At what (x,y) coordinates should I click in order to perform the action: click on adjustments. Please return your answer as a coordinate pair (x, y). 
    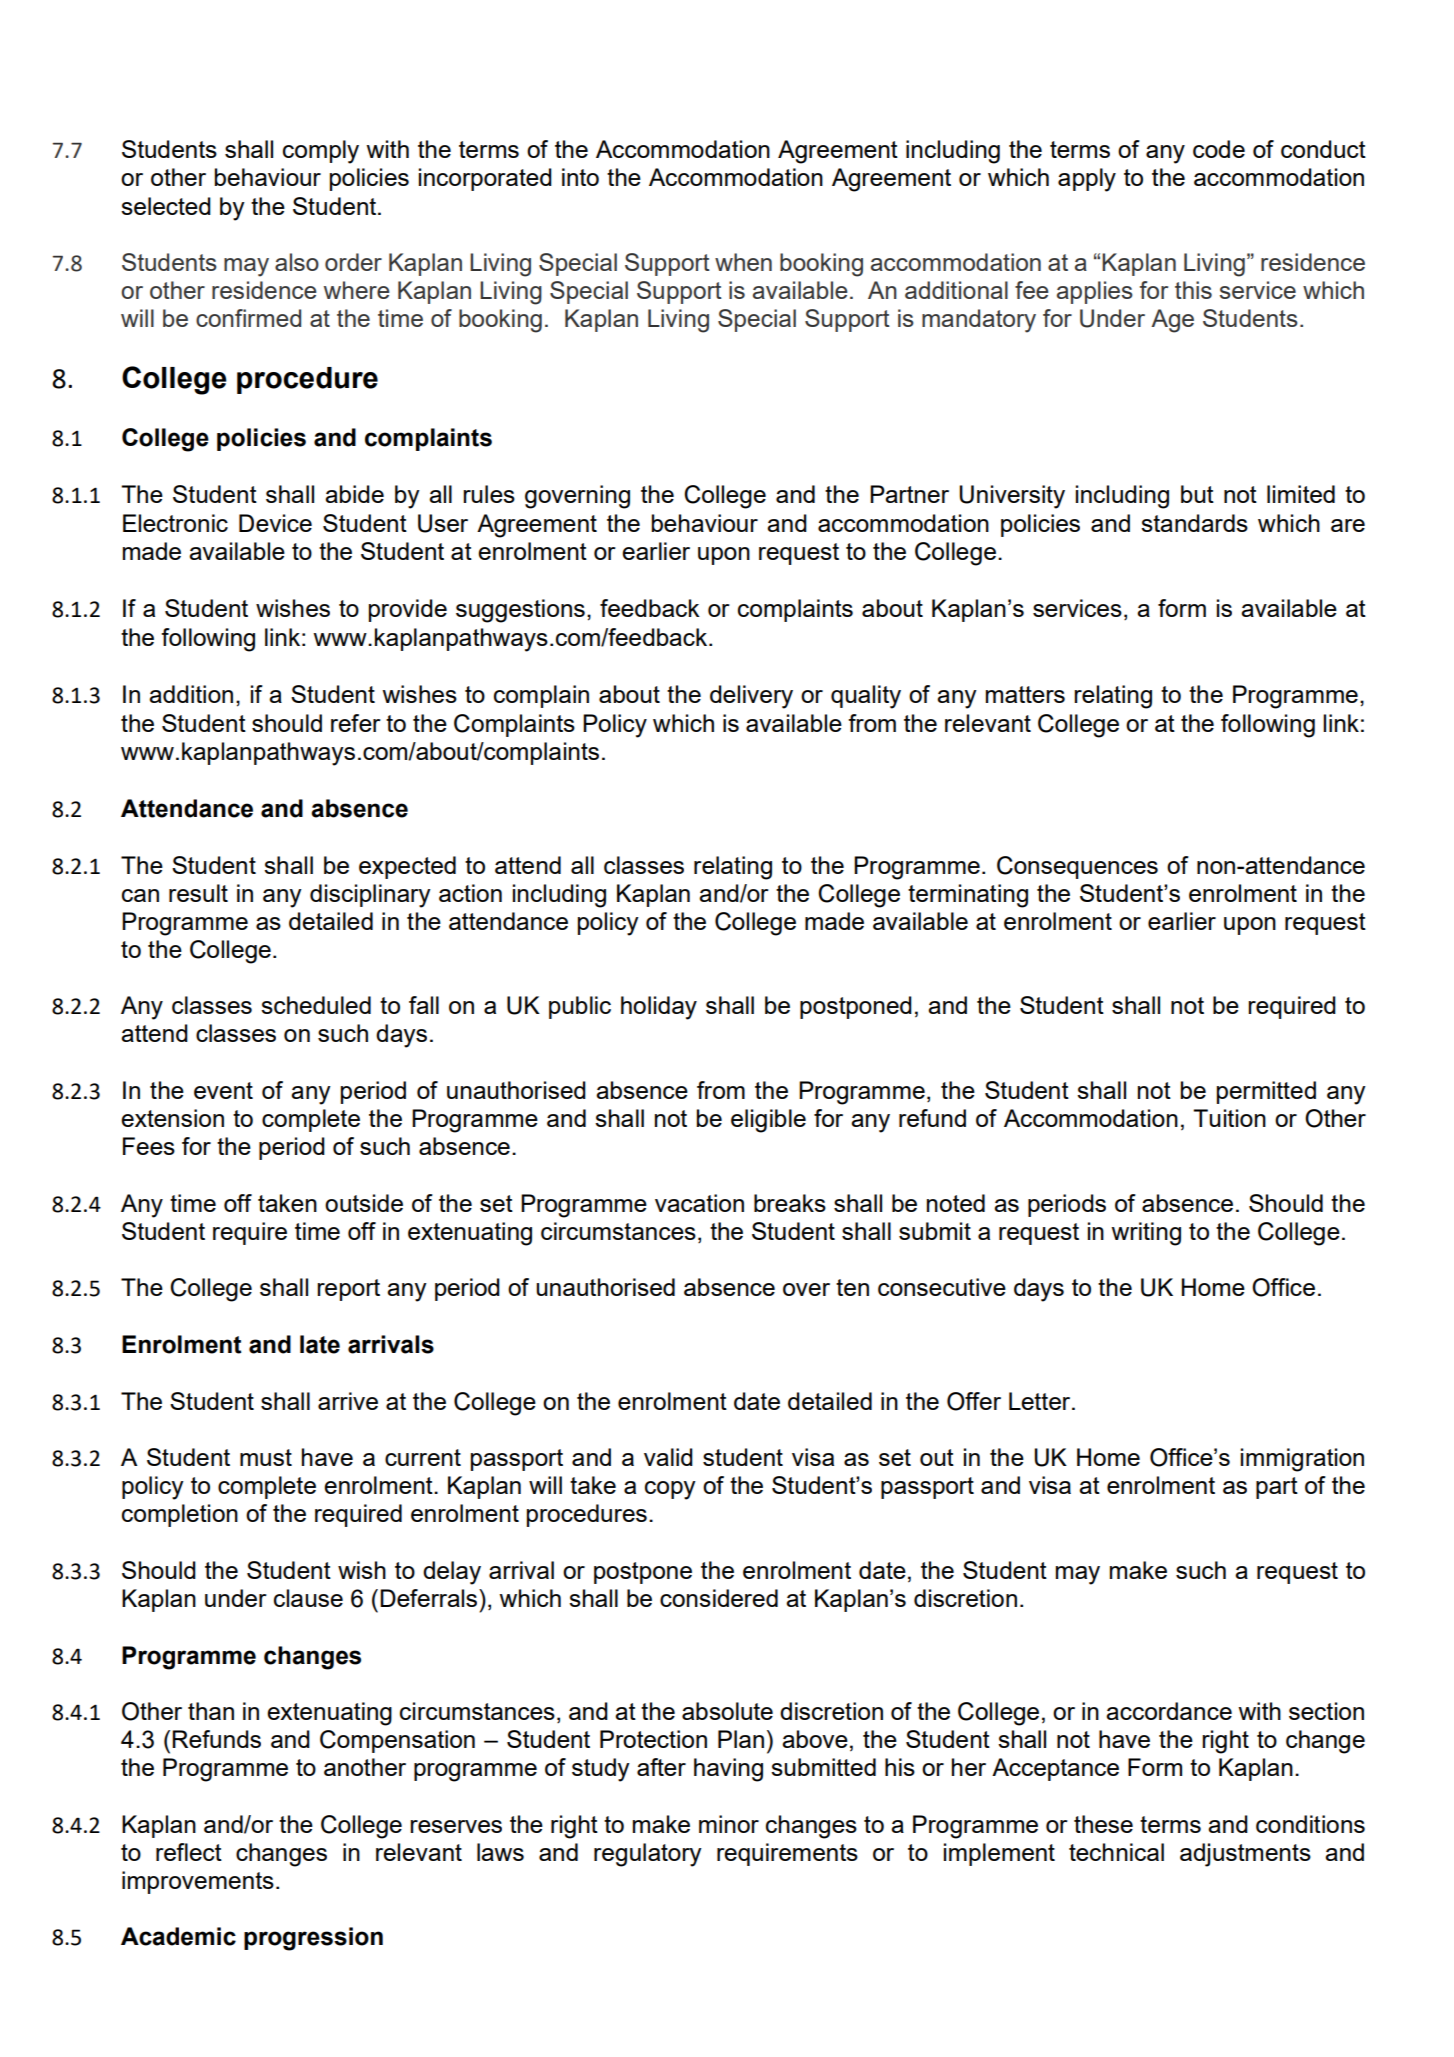
    Looking at the image, I should click on (1245, 1855).
